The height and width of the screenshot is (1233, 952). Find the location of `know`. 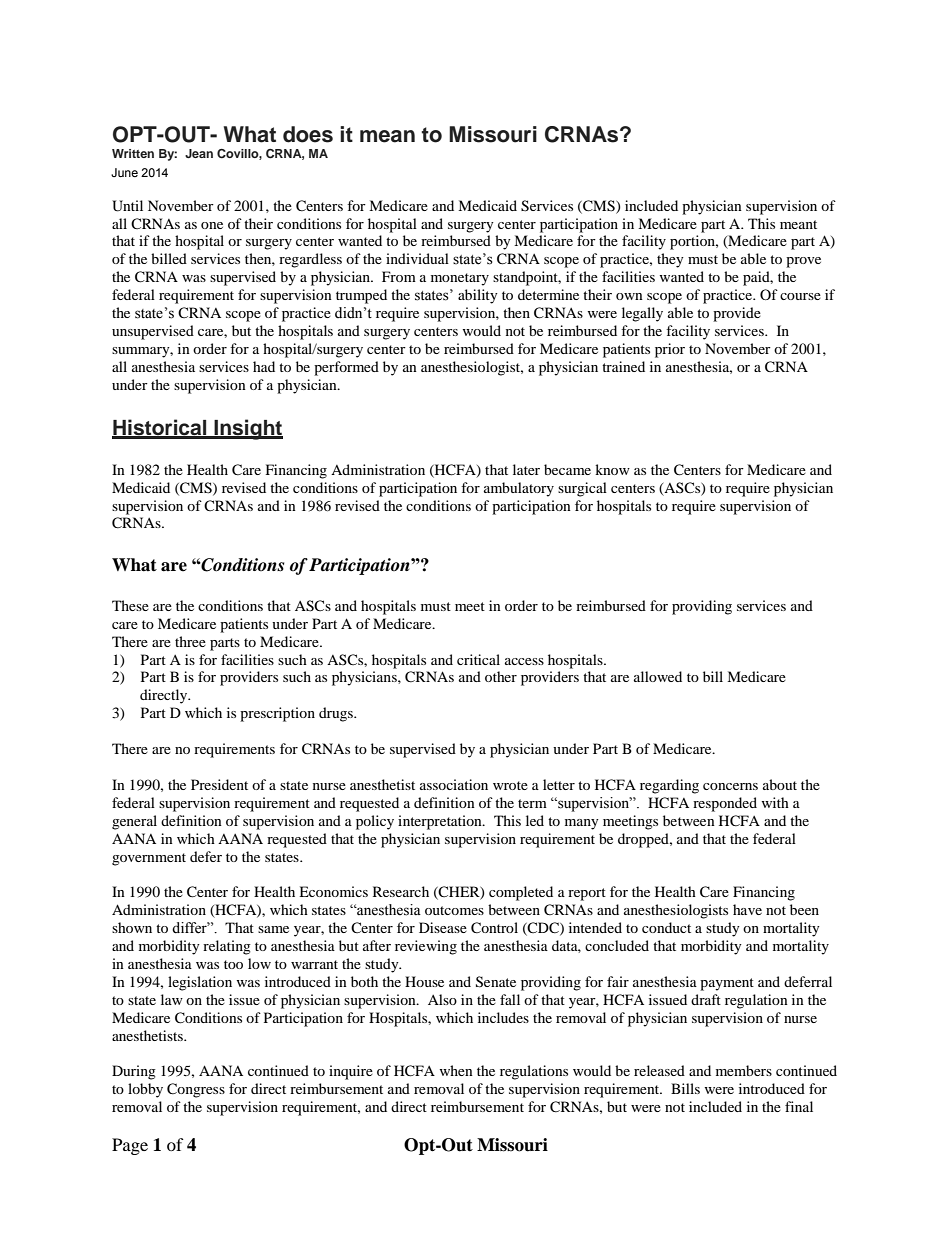

know is located at coordinates (612, 469).
